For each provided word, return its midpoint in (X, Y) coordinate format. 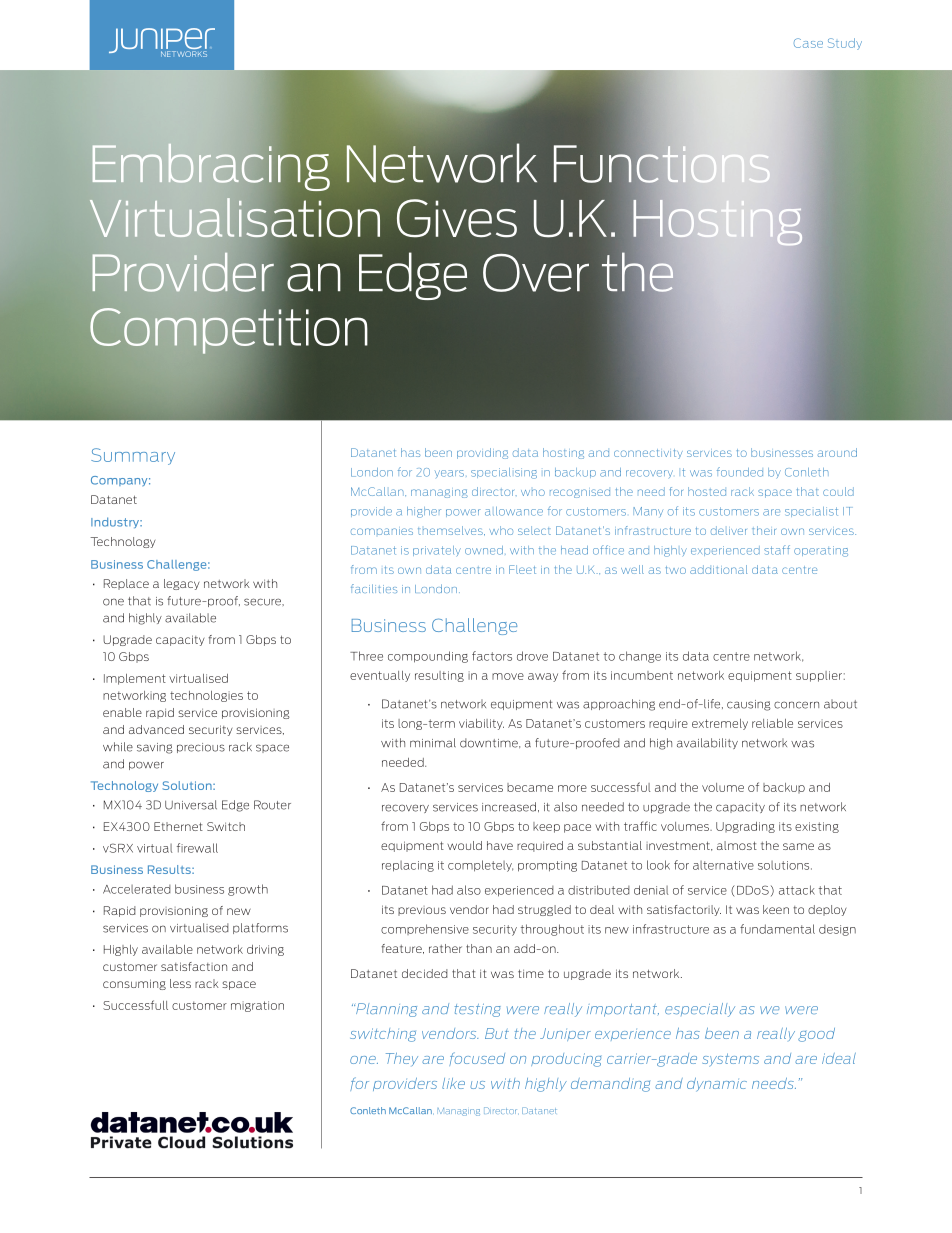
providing (482, 453)
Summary (133, 456)
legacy (181, 584)
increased (510, 807)
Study (845, 44)
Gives (457, 218)
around (837, 452)
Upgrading (745, 827)
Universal (191, 805)
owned (484, 550)
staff (777, 550)
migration (257, 1006)
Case (808, 43)
